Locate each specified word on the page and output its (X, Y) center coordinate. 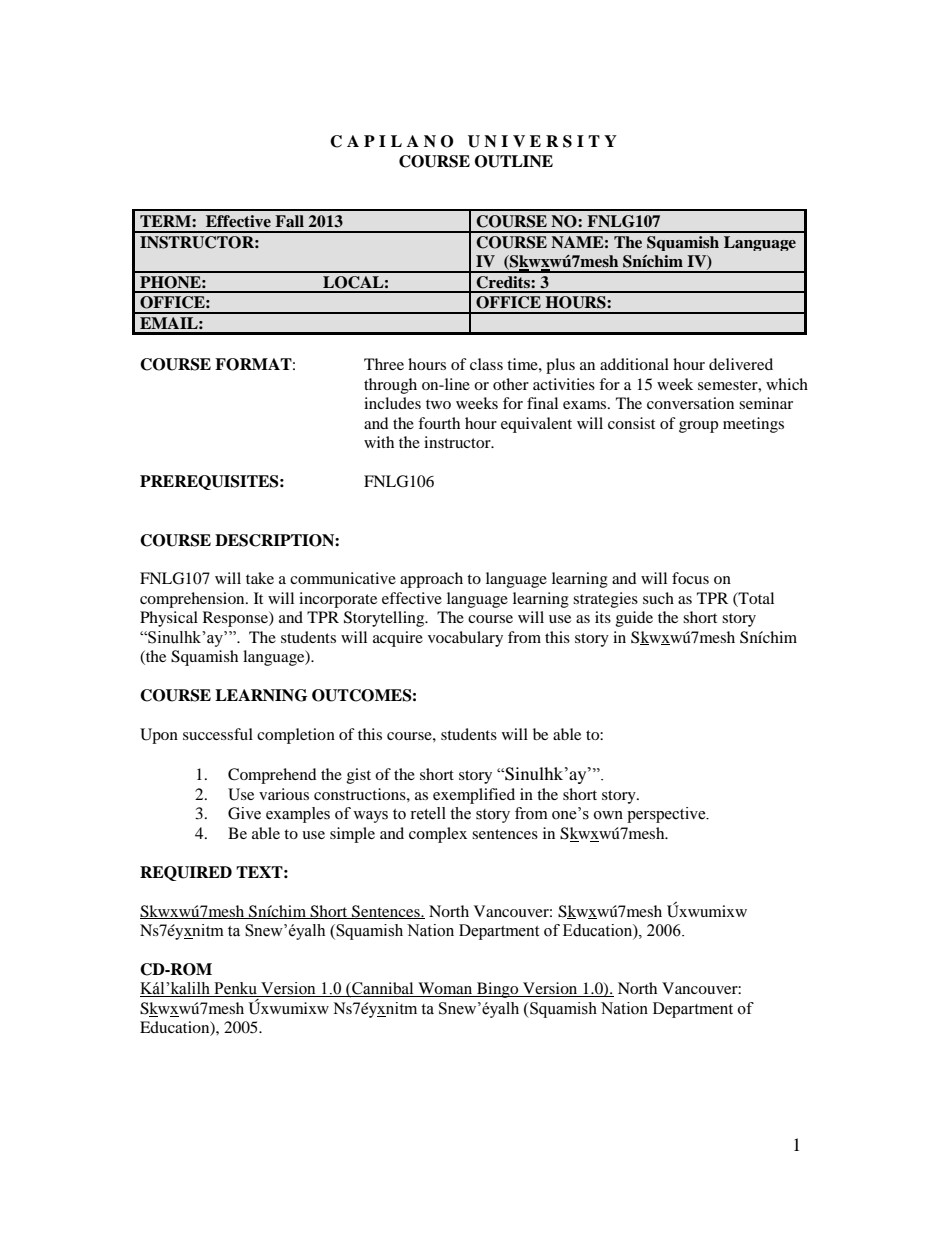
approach (431, 580)
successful (218, 734)
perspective (667, 815)
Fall (289, 221)
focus (690, 578)
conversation (690, 403)
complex (438, 835)
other (511, 384)
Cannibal (383, 989)
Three (384, 364)
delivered (741, 364)
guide (634, 619)
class (486, 364)
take (260, 578)
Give (244, 813)
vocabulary (465, 639)
